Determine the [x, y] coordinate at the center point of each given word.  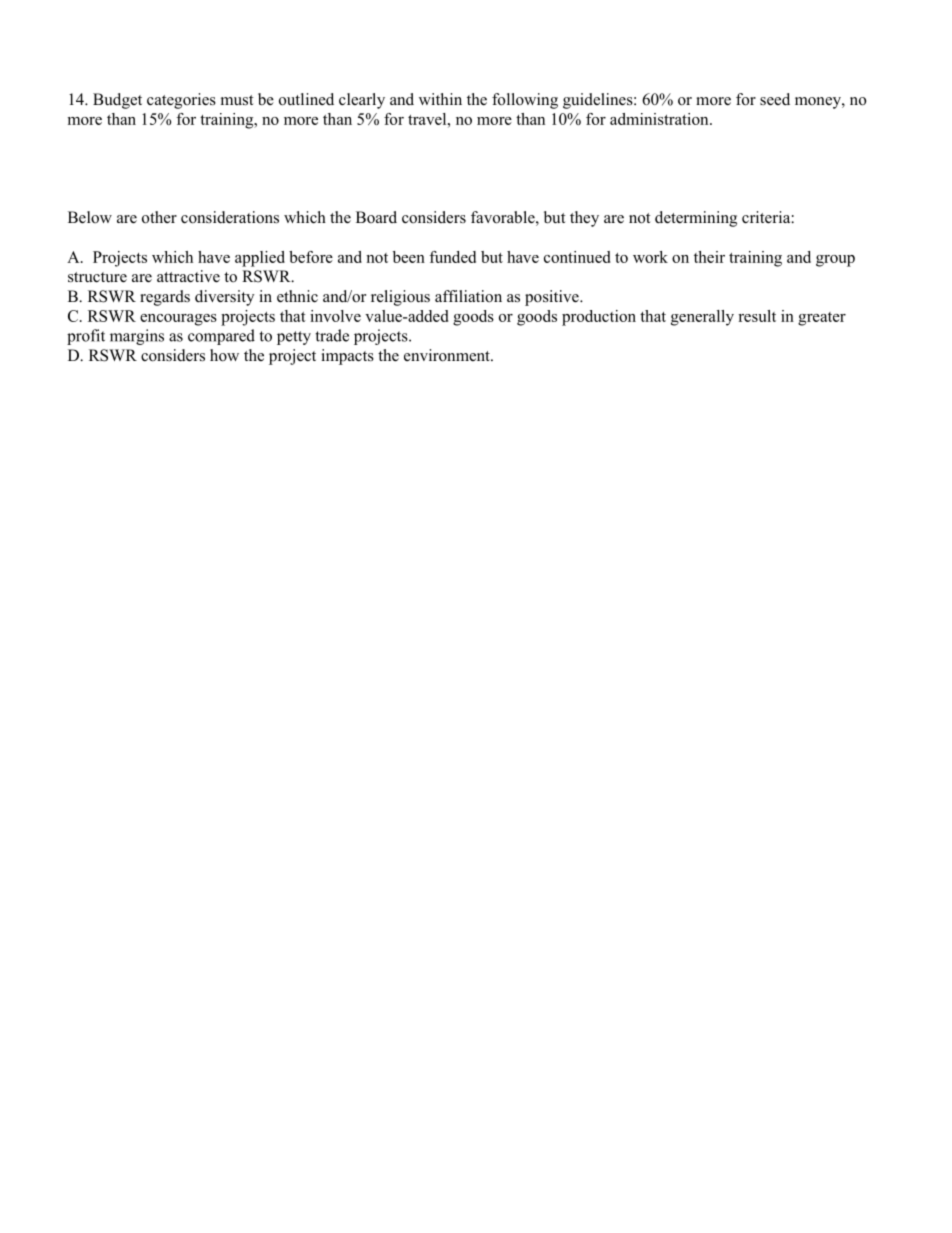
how [224, 355]
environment [448, 355]
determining [696, 219]
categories [181, 101]
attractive [188, 276]
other [159, 217]
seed [775, 99]
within [440, 99]
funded [452, 257]
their [709, 257]
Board [376, 217]
